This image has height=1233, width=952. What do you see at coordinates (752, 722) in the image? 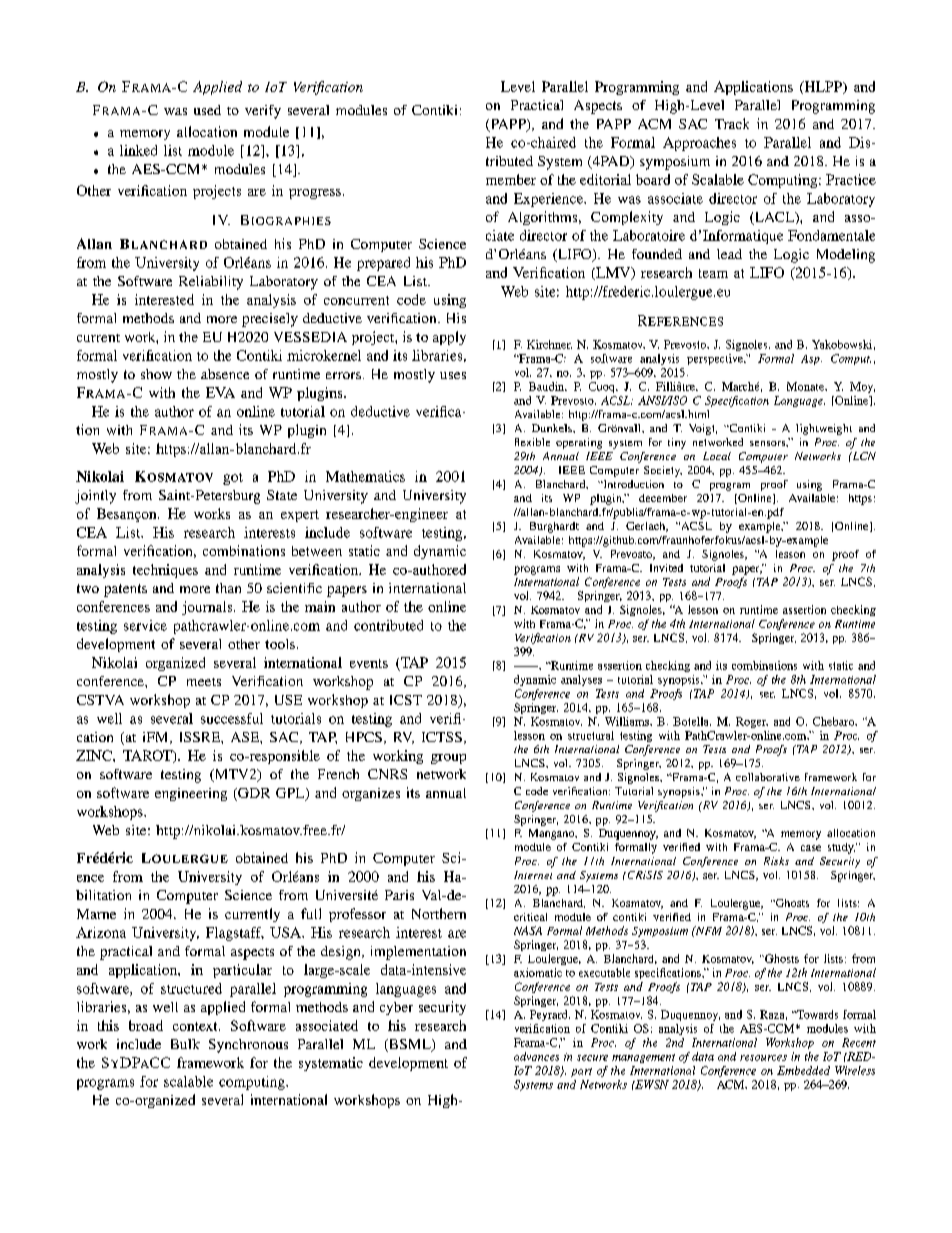
I see `Roger` at bounding box center [752, 722].
